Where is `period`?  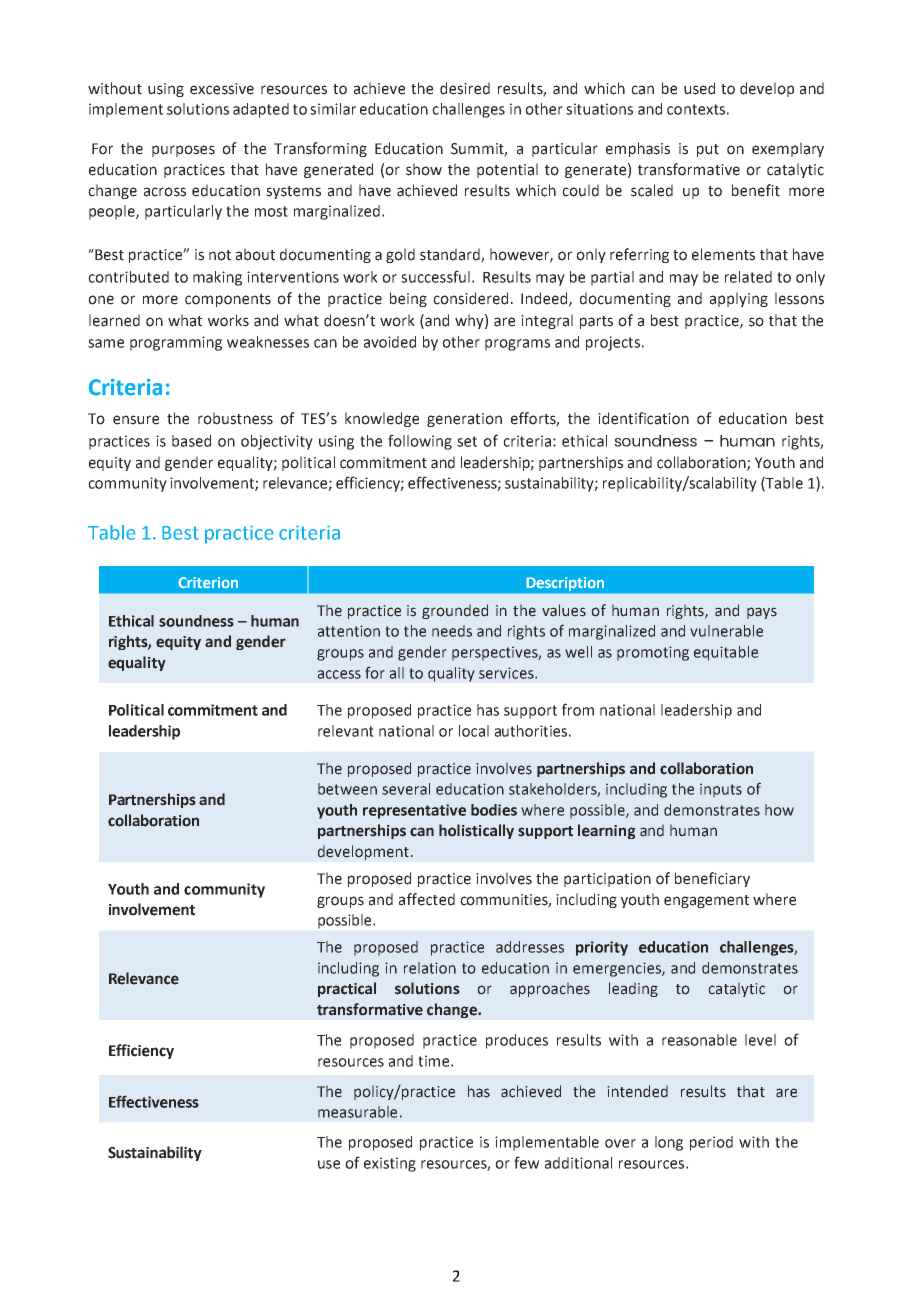
period is located at coordinates (711, 1143).
